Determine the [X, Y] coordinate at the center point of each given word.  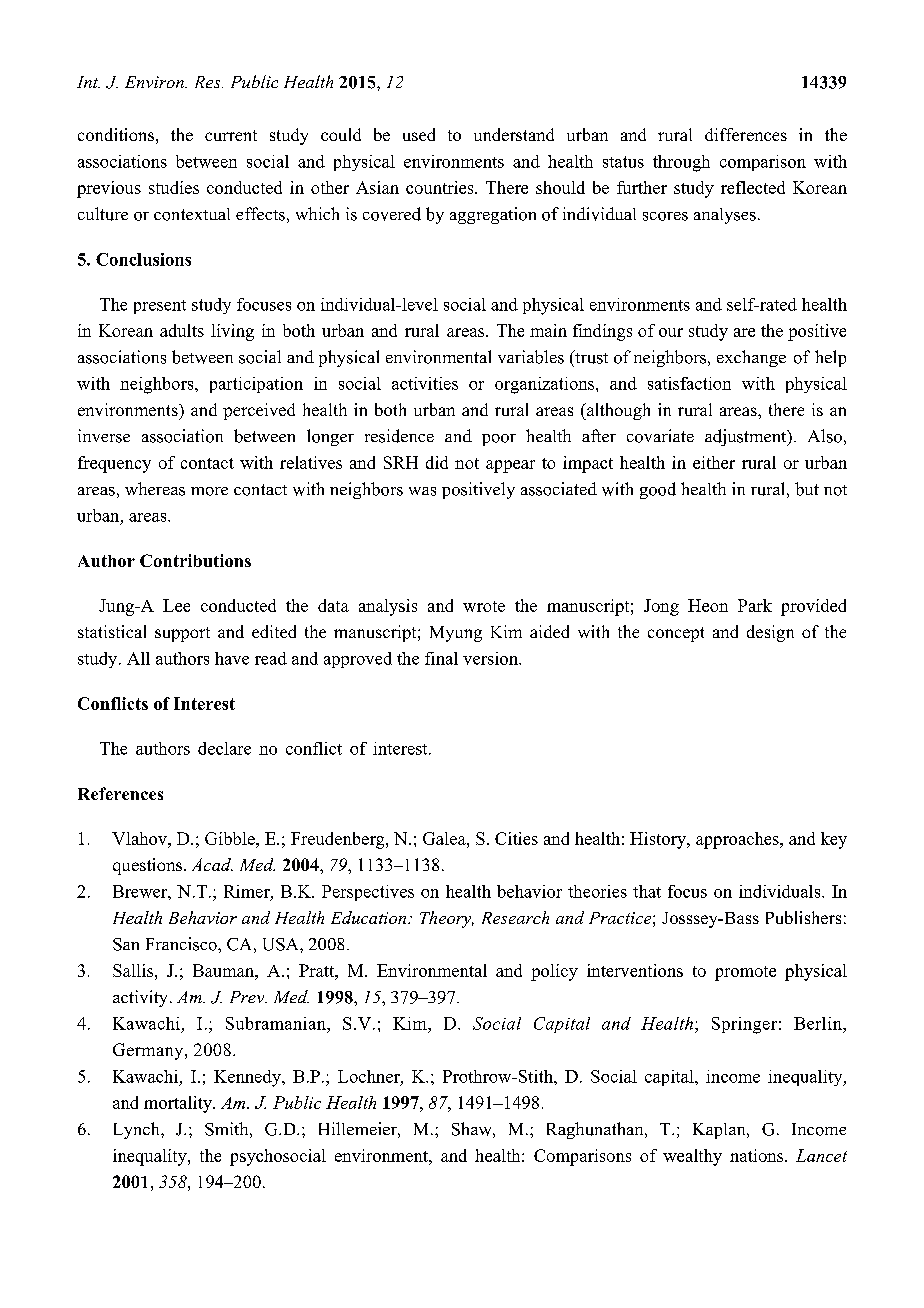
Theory [447, 919]
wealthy [692, 1157]
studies [174, 187]
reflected [753, 187]
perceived [259, 411]
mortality [179, 1104]
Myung [456, 634]
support [182, 634]
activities [425, 383]
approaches [738, 840]
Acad [212, 864]
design [770, 633]
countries [441, 187]
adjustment [747, 437]
